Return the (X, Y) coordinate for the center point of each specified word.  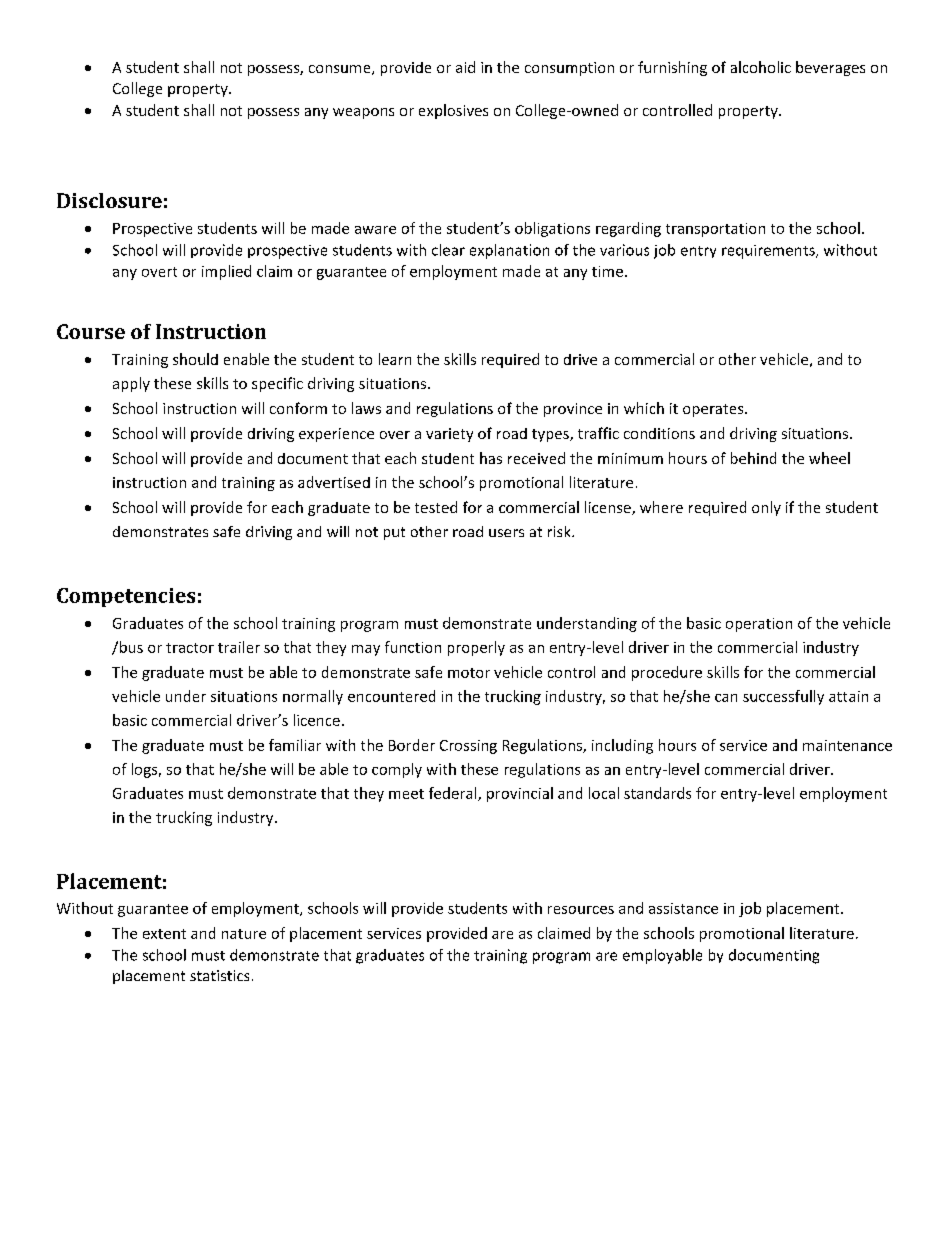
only (766, 508)
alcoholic (761, 67)
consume (341, 70)
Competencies (126, 597)
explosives (453, 111)
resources (581, 910)
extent (164, 934)
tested (436, 507)
